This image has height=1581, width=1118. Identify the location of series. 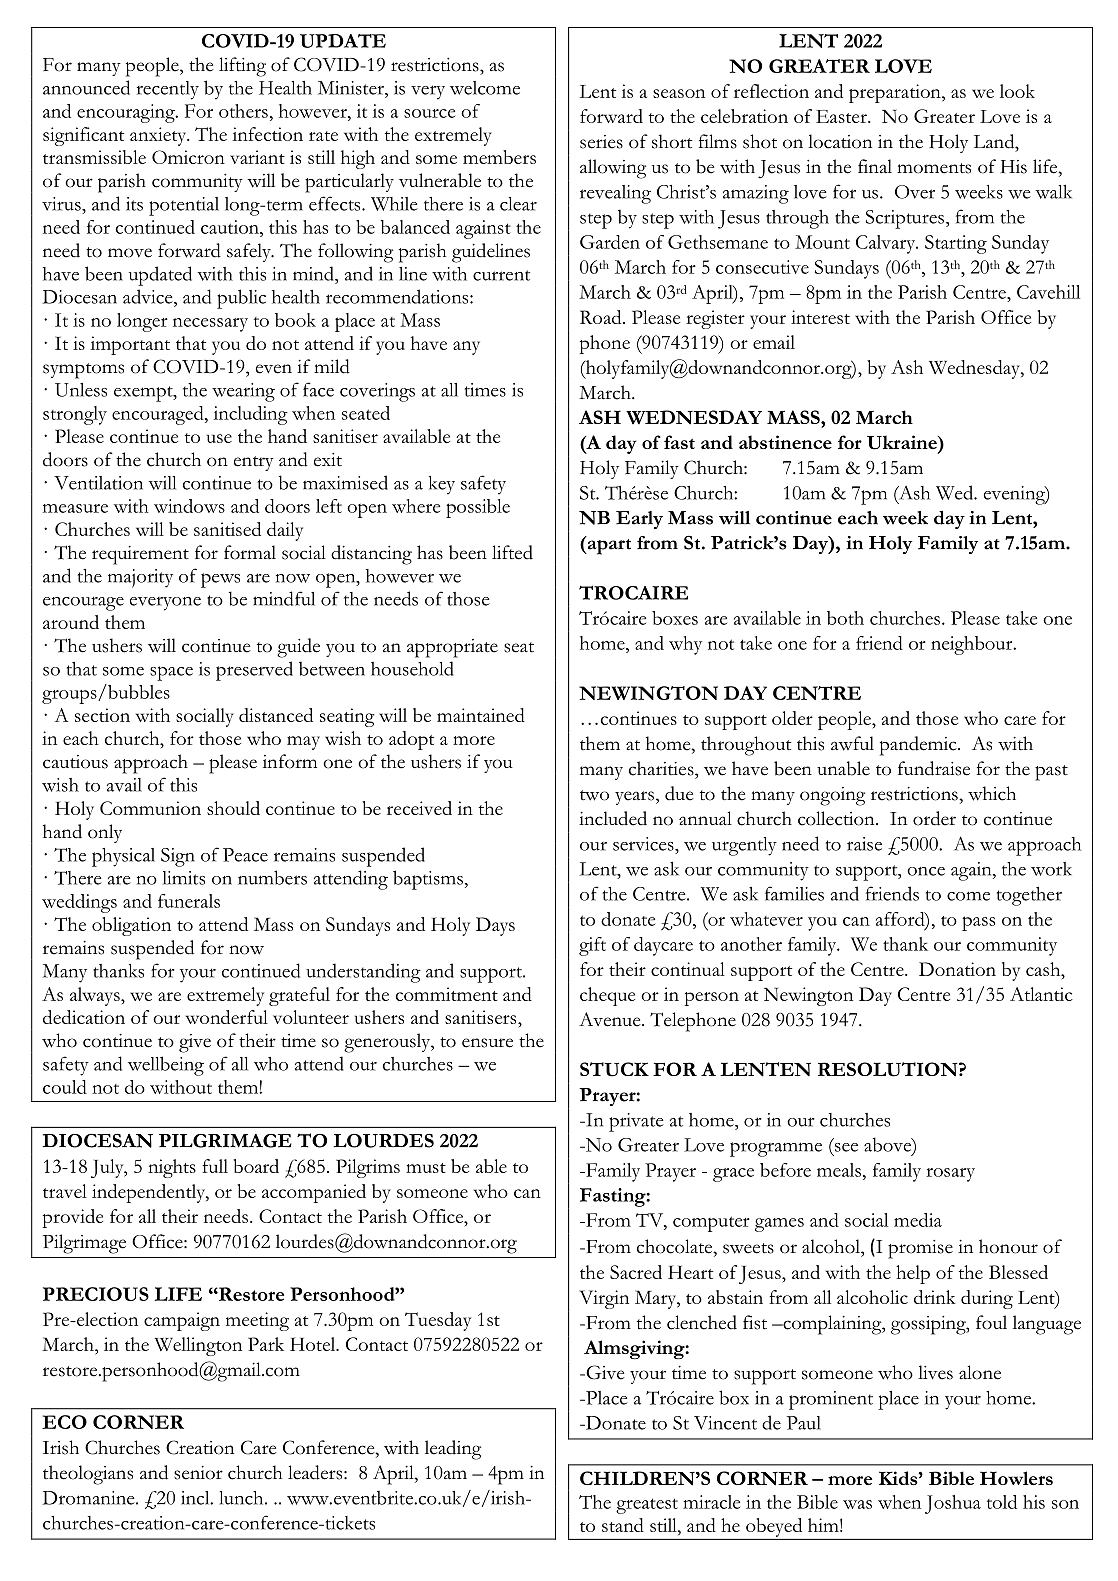
(601, 142).
